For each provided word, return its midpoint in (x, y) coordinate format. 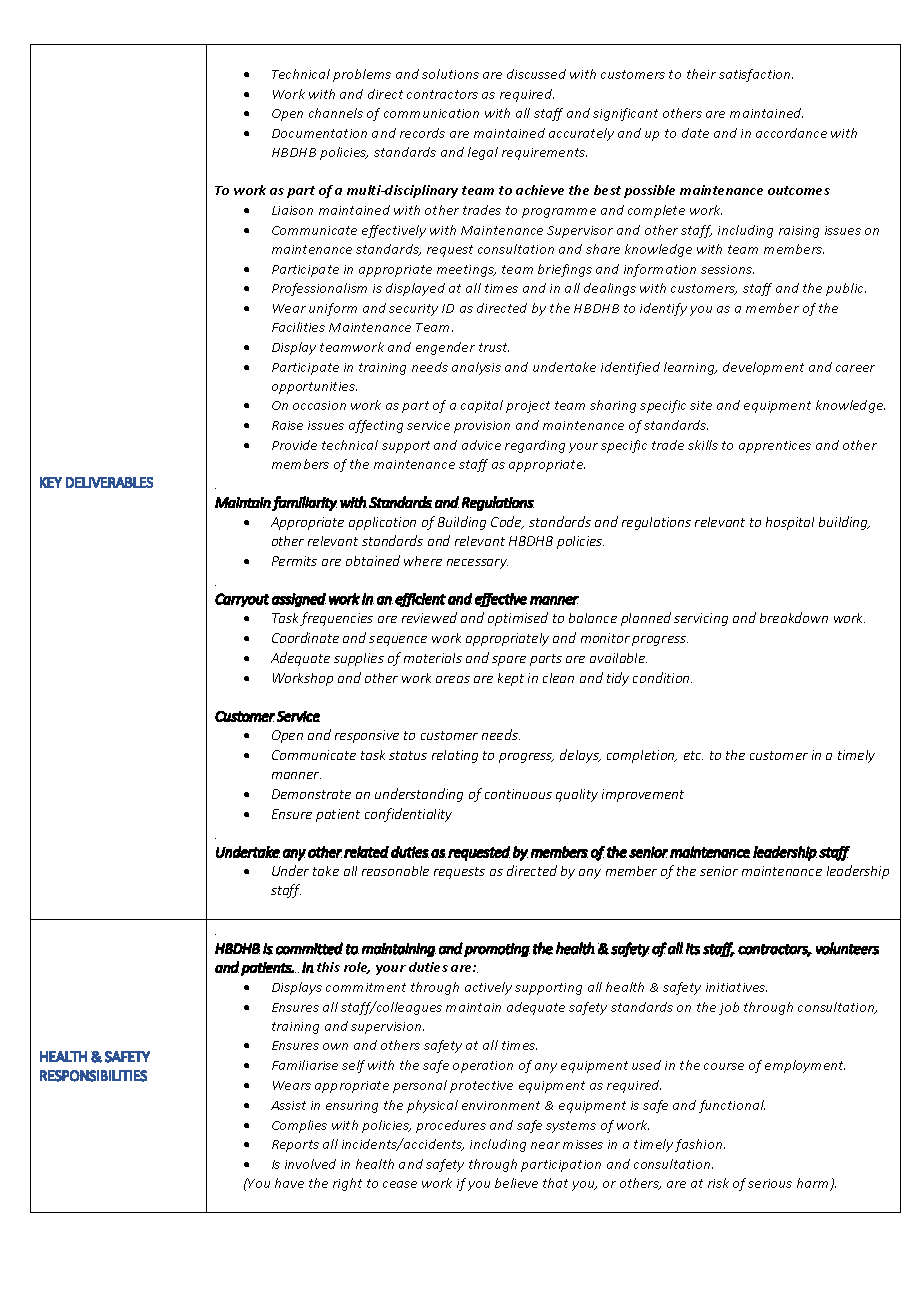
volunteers (847, 948)
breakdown (794, 617)
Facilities (298, 327)
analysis (476, 368)
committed (309, 948)
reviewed (429, 617)
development (763, 368)
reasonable (395, 871)
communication (431, 113)
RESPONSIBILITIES (93, 1076)
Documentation (319, 133)
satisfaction (756, 75)
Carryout (242, 600)
